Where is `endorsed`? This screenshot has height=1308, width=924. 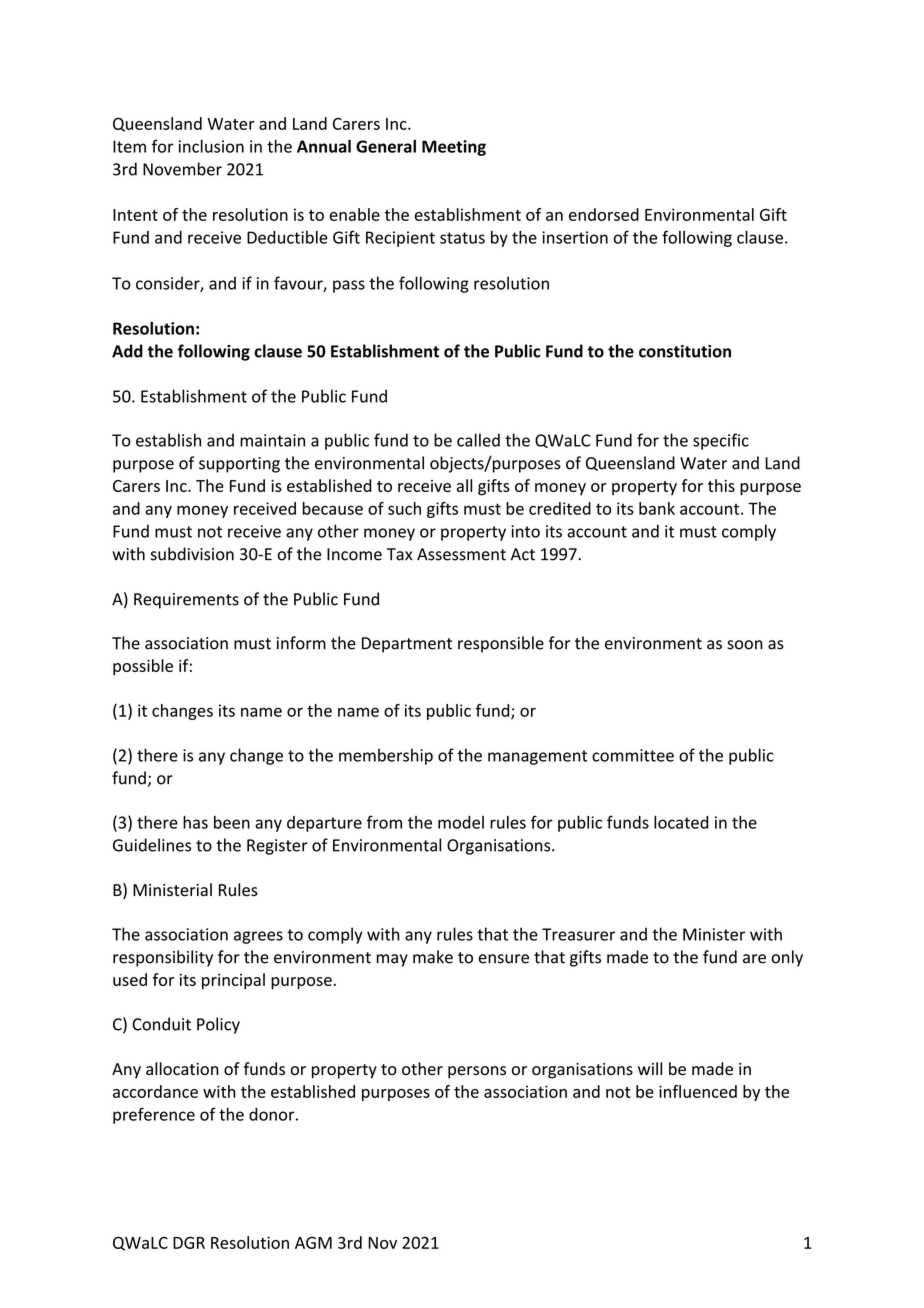 endorsed is located at coordinates (604, 214).
